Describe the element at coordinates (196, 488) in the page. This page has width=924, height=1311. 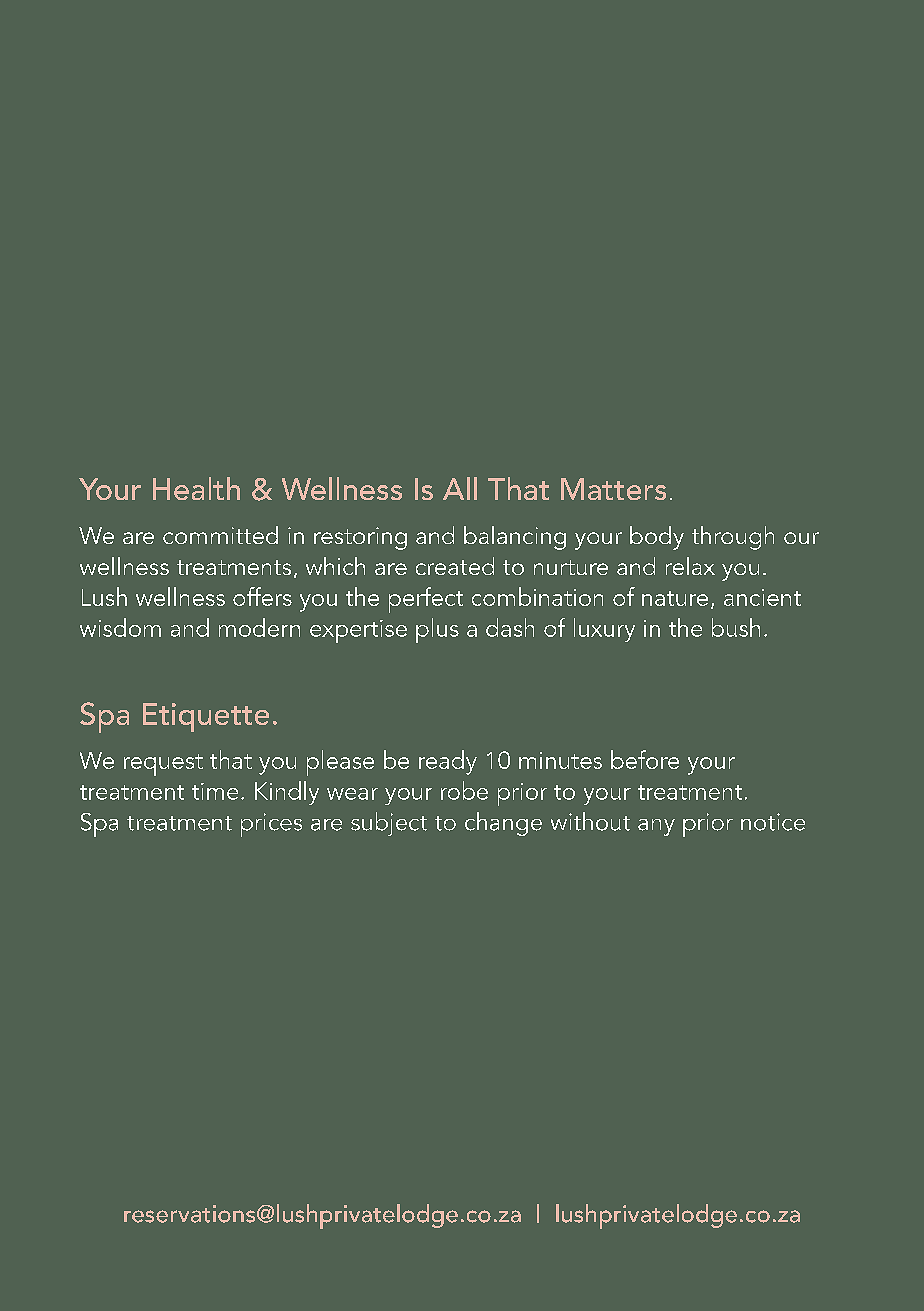
I see `Health` at that location.
